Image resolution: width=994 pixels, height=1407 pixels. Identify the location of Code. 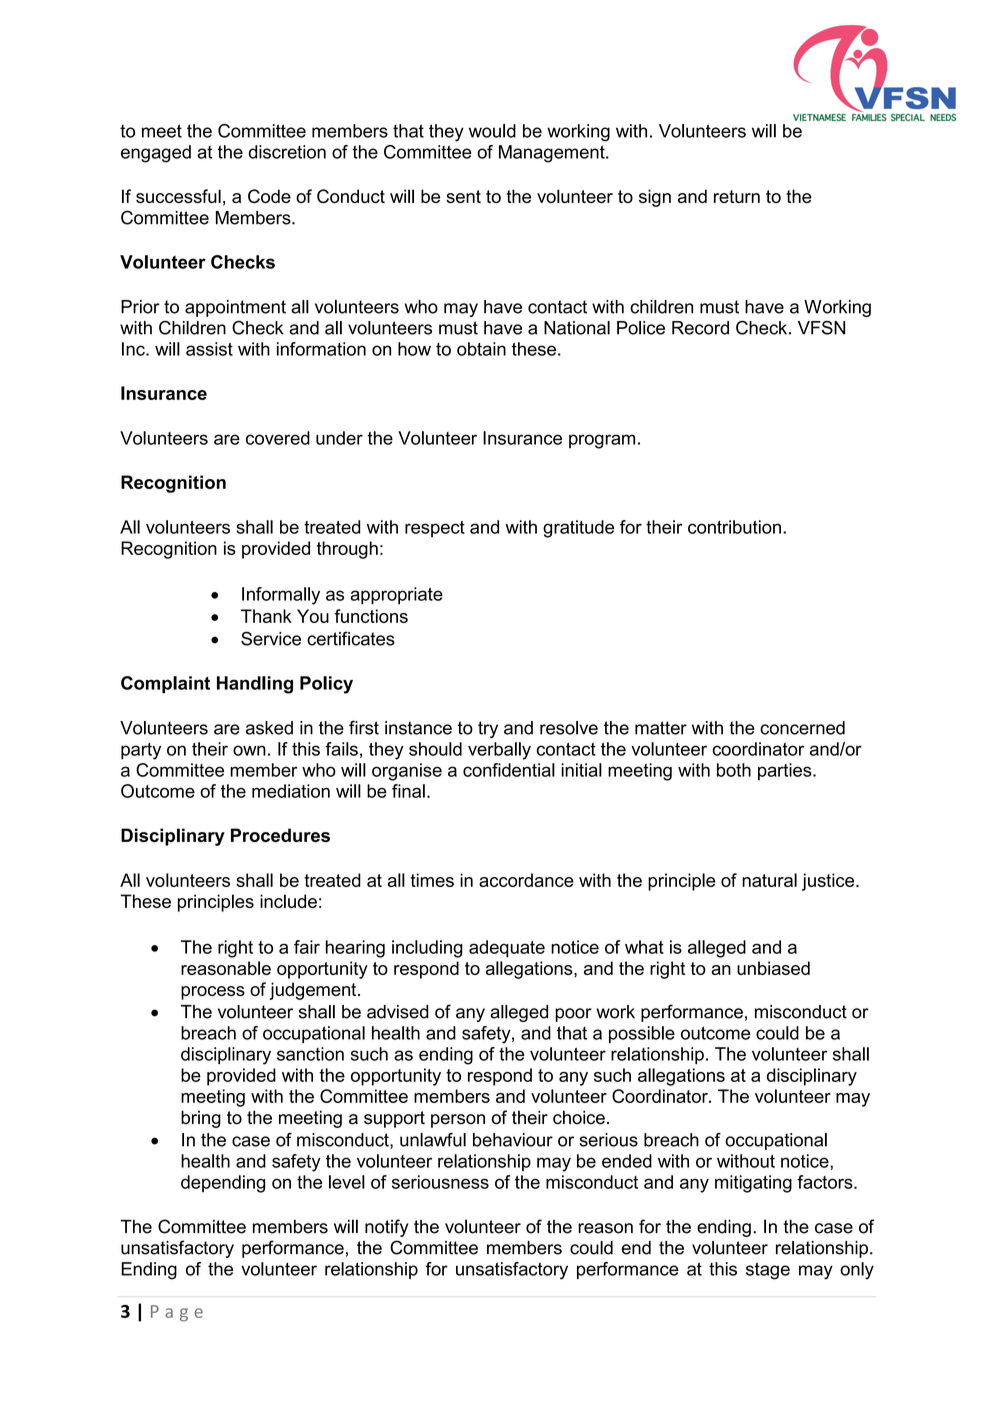
(269, 196).
